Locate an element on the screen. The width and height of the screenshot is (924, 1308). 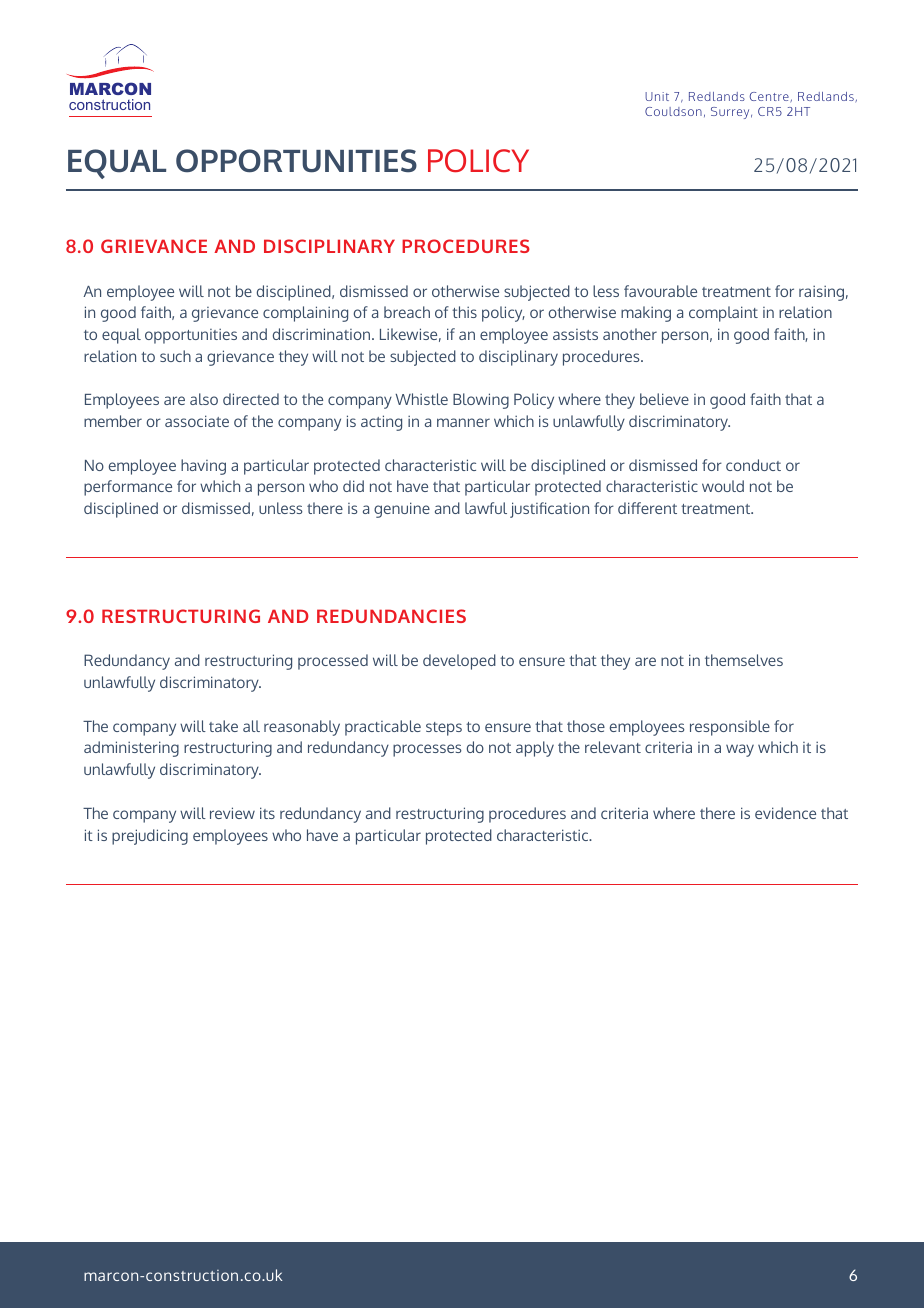
complaint is located at coordinates (723, 314).
